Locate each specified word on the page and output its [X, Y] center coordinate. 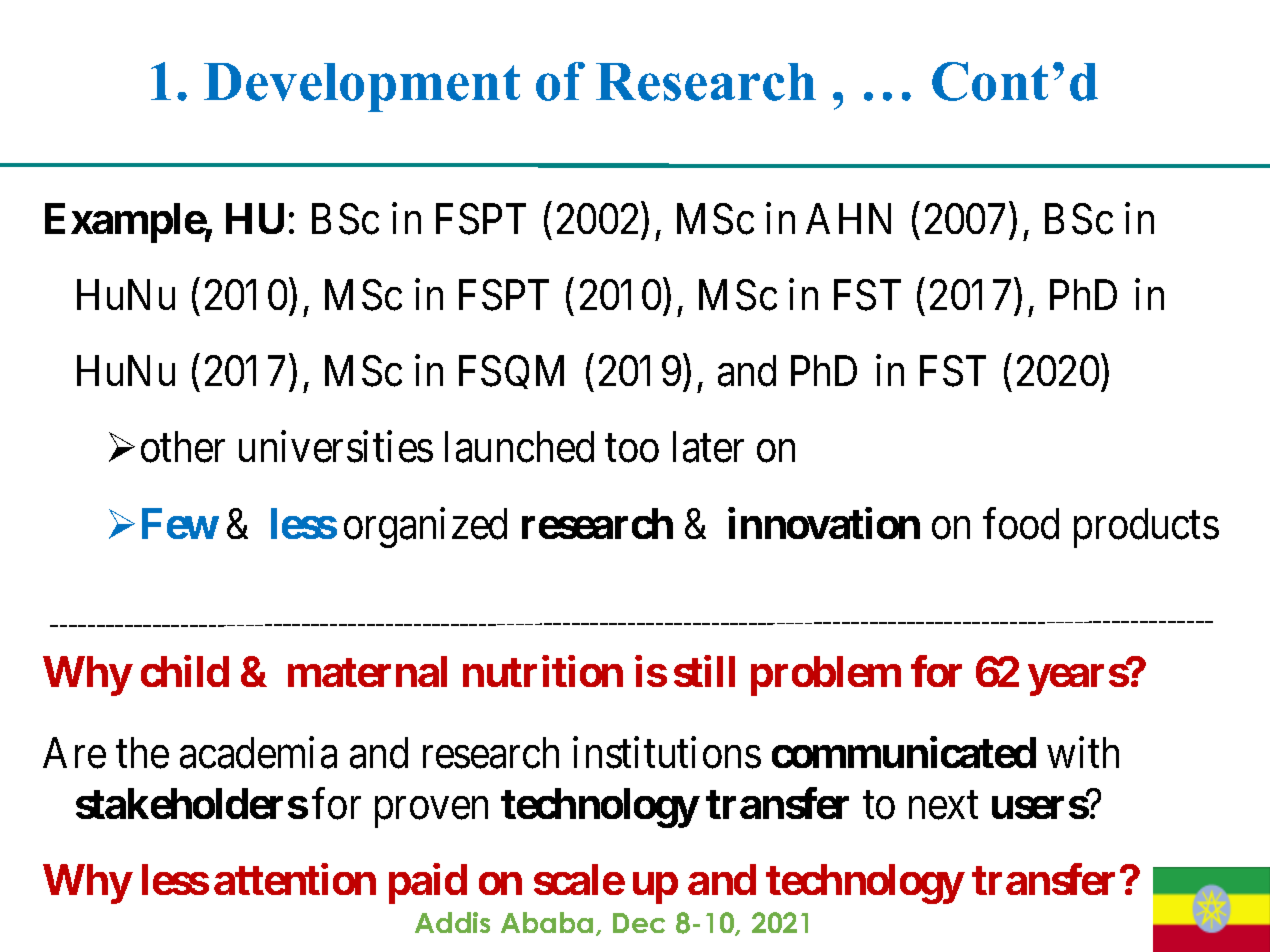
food [1021, 524]
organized [425, 528]
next [943, 806]
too [632, 449]
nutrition [543, 671]
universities [336, 447]
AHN [848, 218]
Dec [639, 923]
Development [362, 87]
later [708, 447]
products [1146, 528]
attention [295, 879]
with [1083, 752]
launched [519, 447]
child [185, 671]
